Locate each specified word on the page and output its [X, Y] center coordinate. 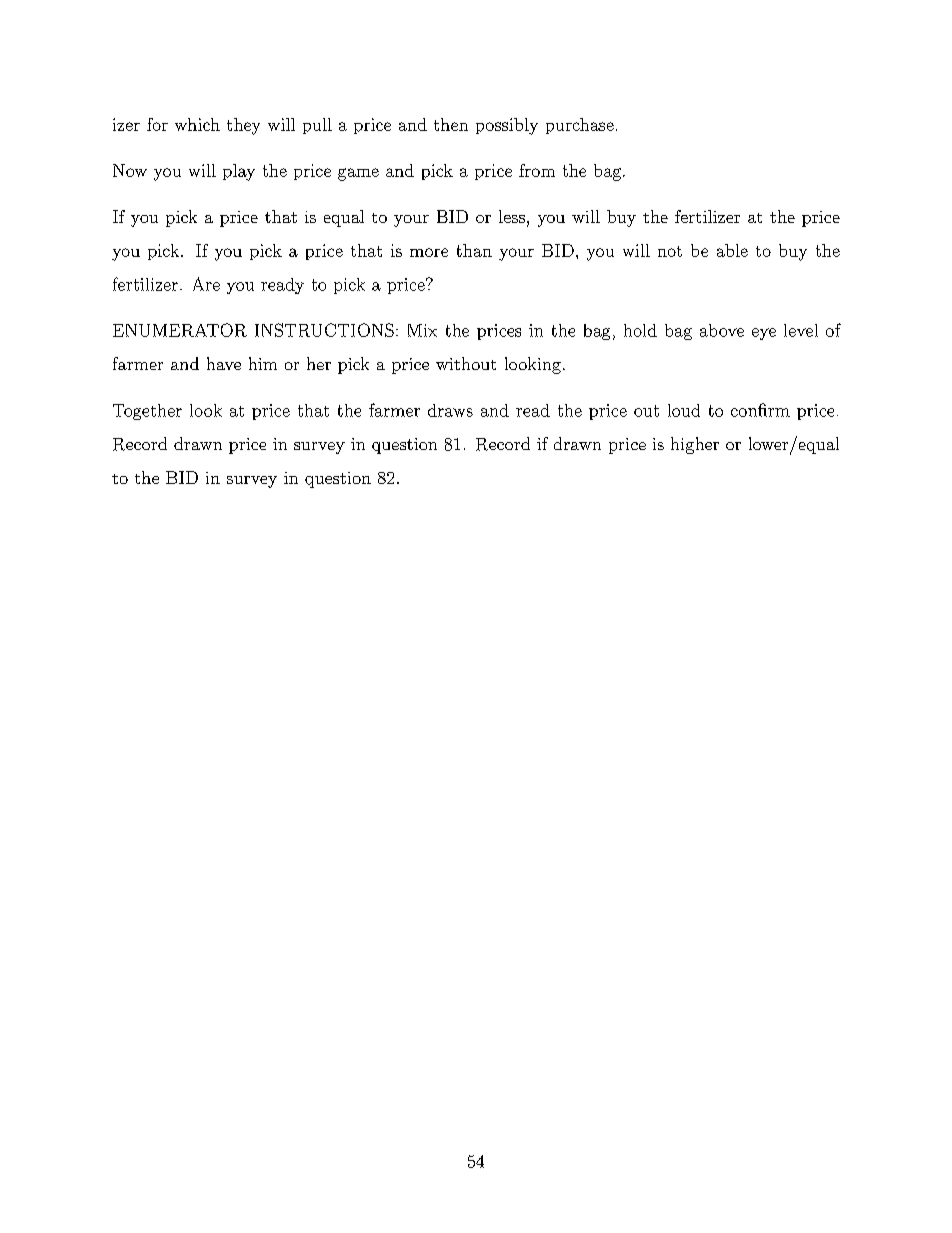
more [429, 252]
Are [206, 284]
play [239, 172]
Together [147, 412]
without [466, 363]
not [670, 251]
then [451, 124]
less [512, 216]
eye [764, 334]
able [732, 250]
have [224, 363]
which [197, 124]
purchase [580, 126]
